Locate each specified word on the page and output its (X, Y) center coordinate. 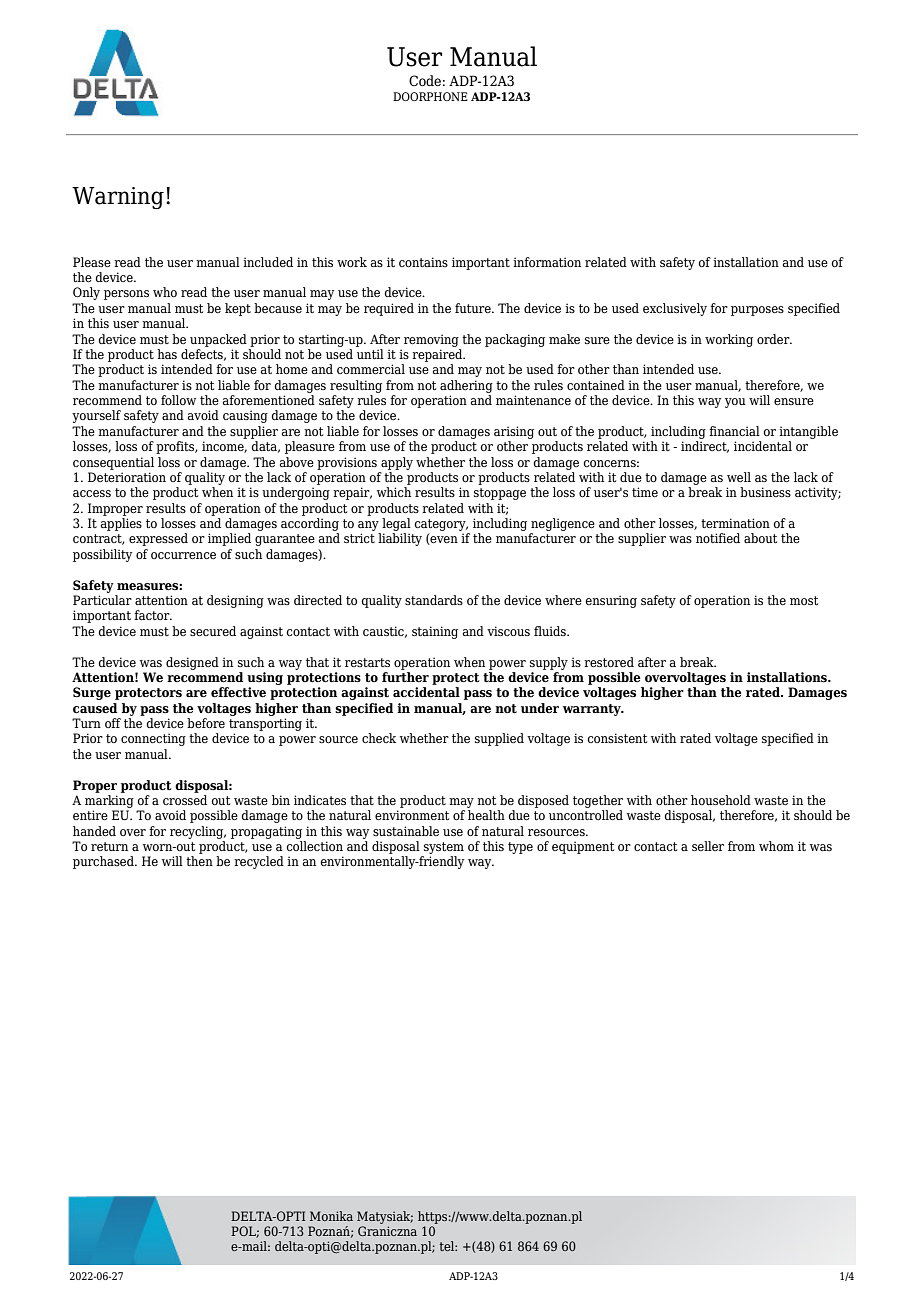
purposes (757, 311)
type (520, 848)
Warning (118, 198)
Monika (331, 1216)
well (739, 477)
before (206, 723)
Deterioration (127, 477)
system (444, 848)
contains (423, 262)
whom (776, 846)
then (199, 861)
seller (708, 846)
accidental (426, 692)
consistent (617, 738)
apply (397, 463)
